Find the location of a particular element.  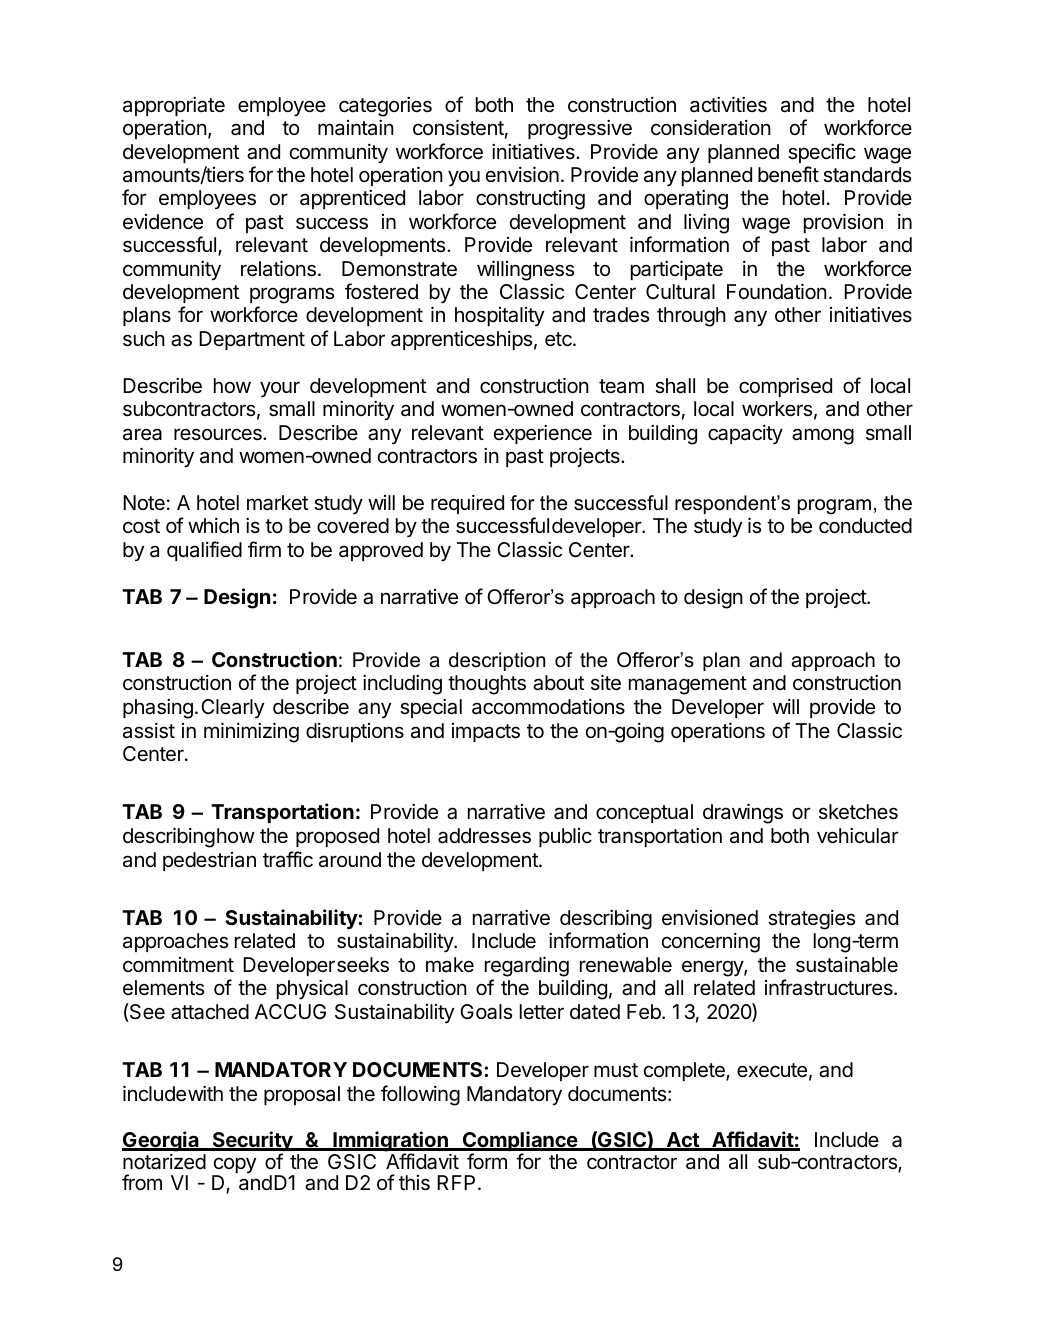

copy is located at coordinates (234, 1167).
